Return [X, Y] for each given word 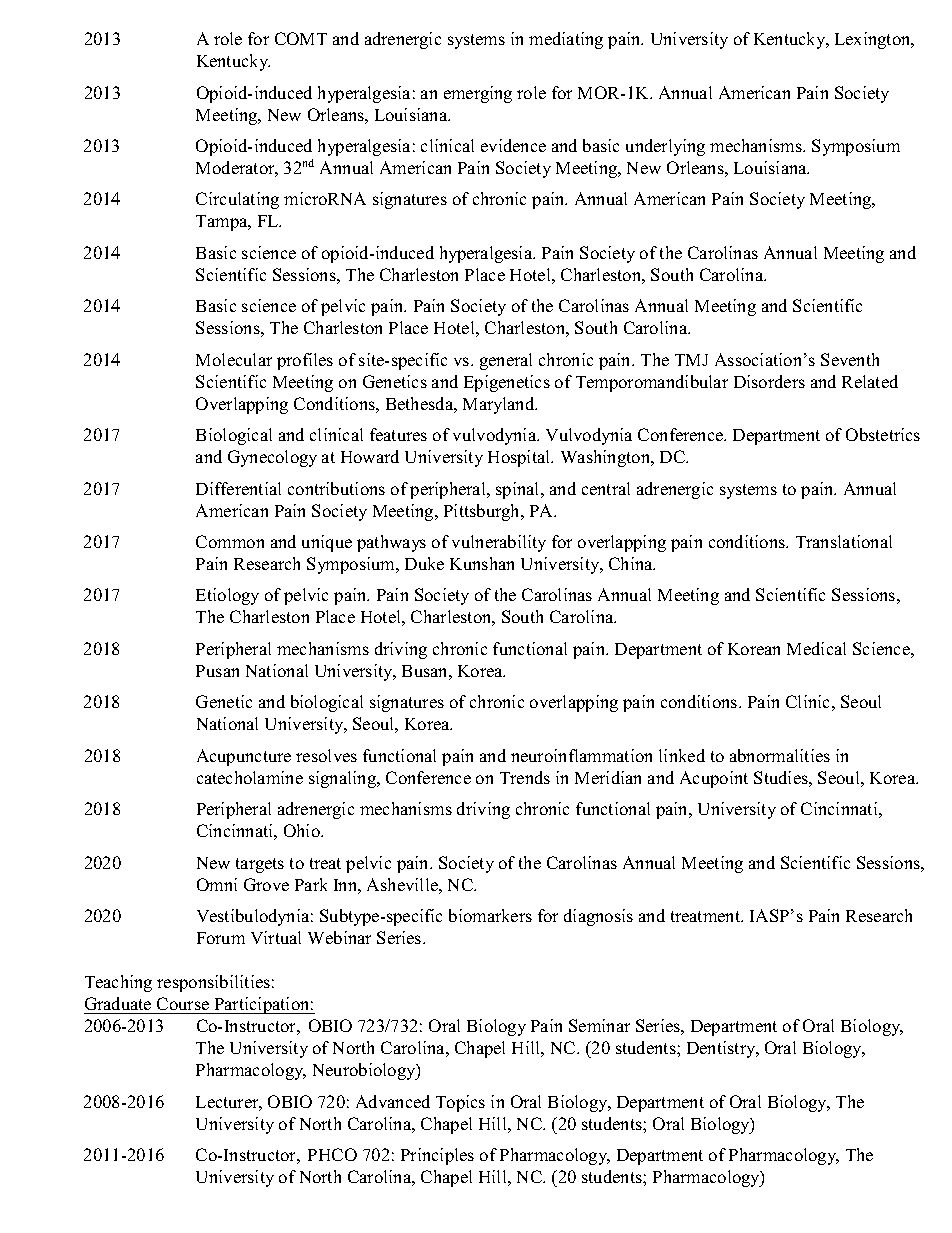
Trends [525, 777]
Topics [460, 1103]
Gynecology [272, 458]
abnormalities [780, 755]
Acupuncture [244, 757]
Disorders [769, 381]
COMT [301, 38]
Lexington [874, 40]
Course [183, 1003]
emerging [478, 94]
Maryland [500, 405]
